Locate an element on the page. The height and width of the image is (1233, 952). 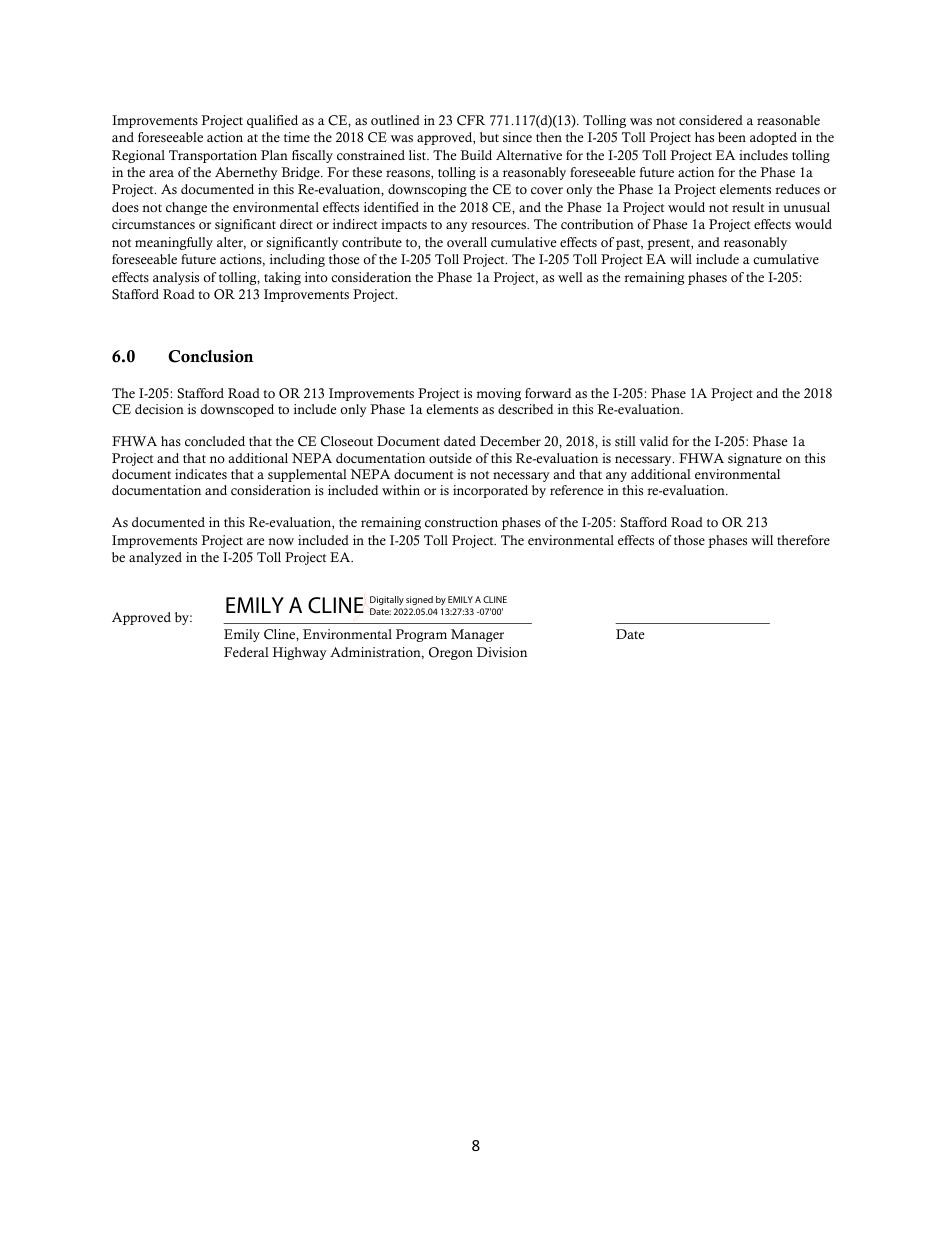
result is located at coordinates (748, 207).
